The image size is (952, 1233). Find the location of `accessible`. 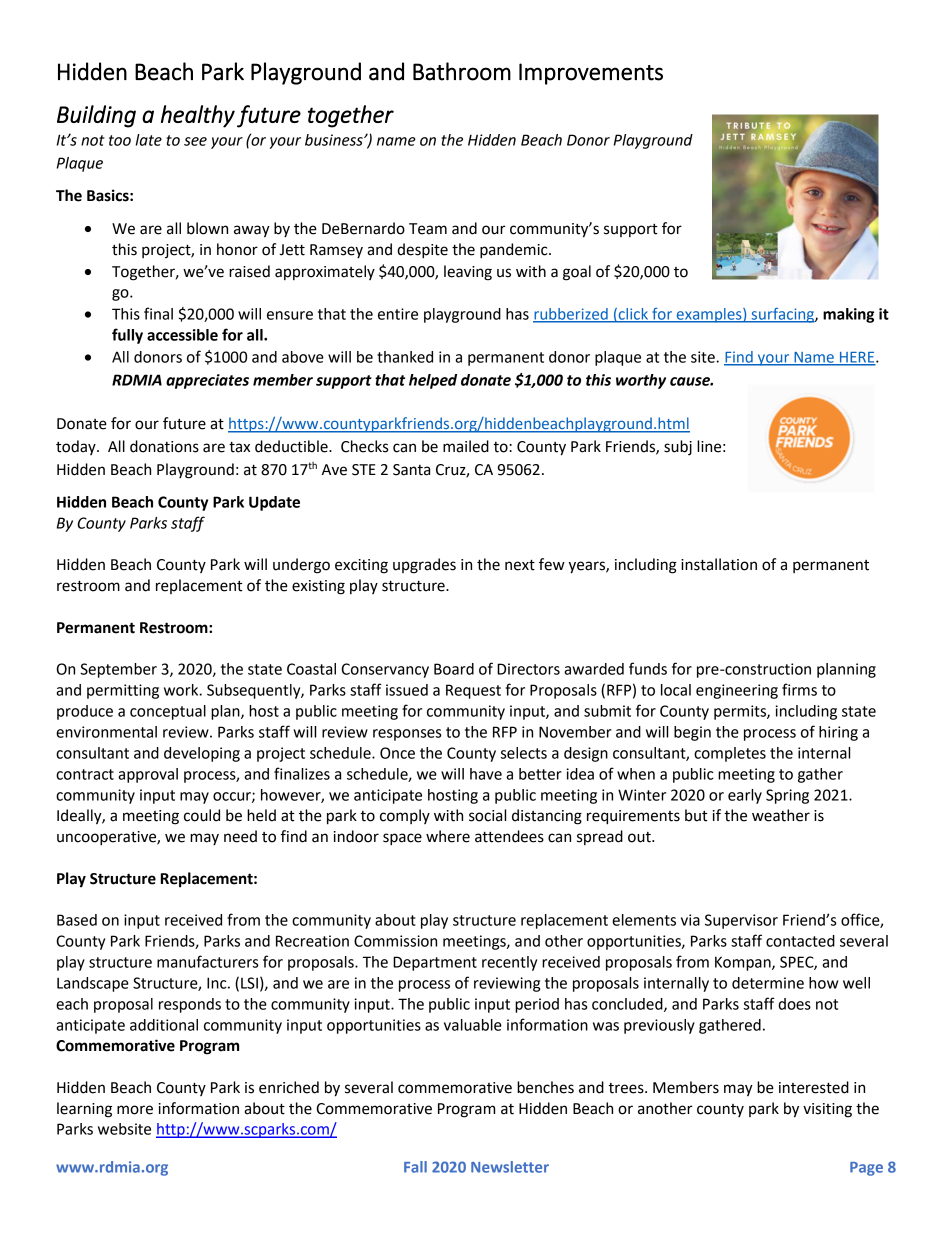

accessible is located at coordinates (182, 335).
